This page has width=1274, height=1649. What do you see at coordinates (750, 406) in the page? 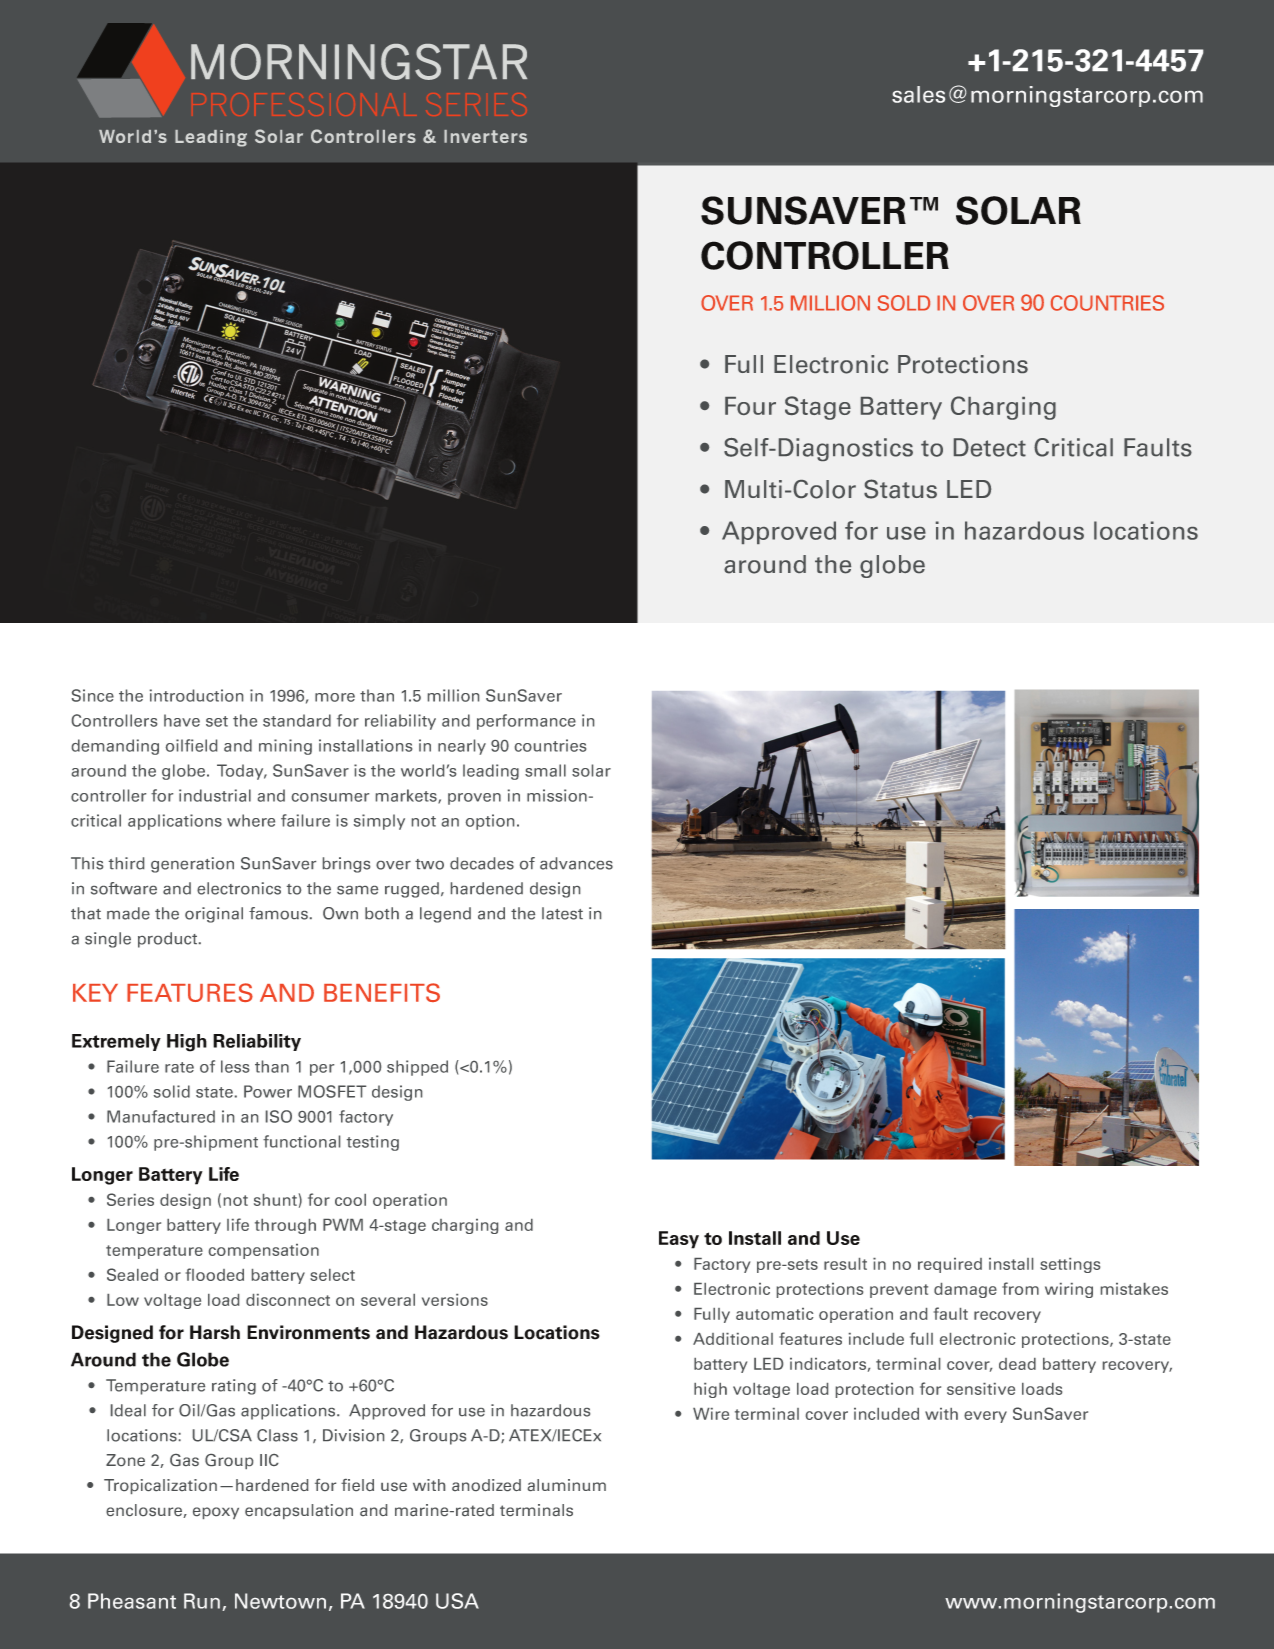
I see `Four` at bounding box center [750, 406].
